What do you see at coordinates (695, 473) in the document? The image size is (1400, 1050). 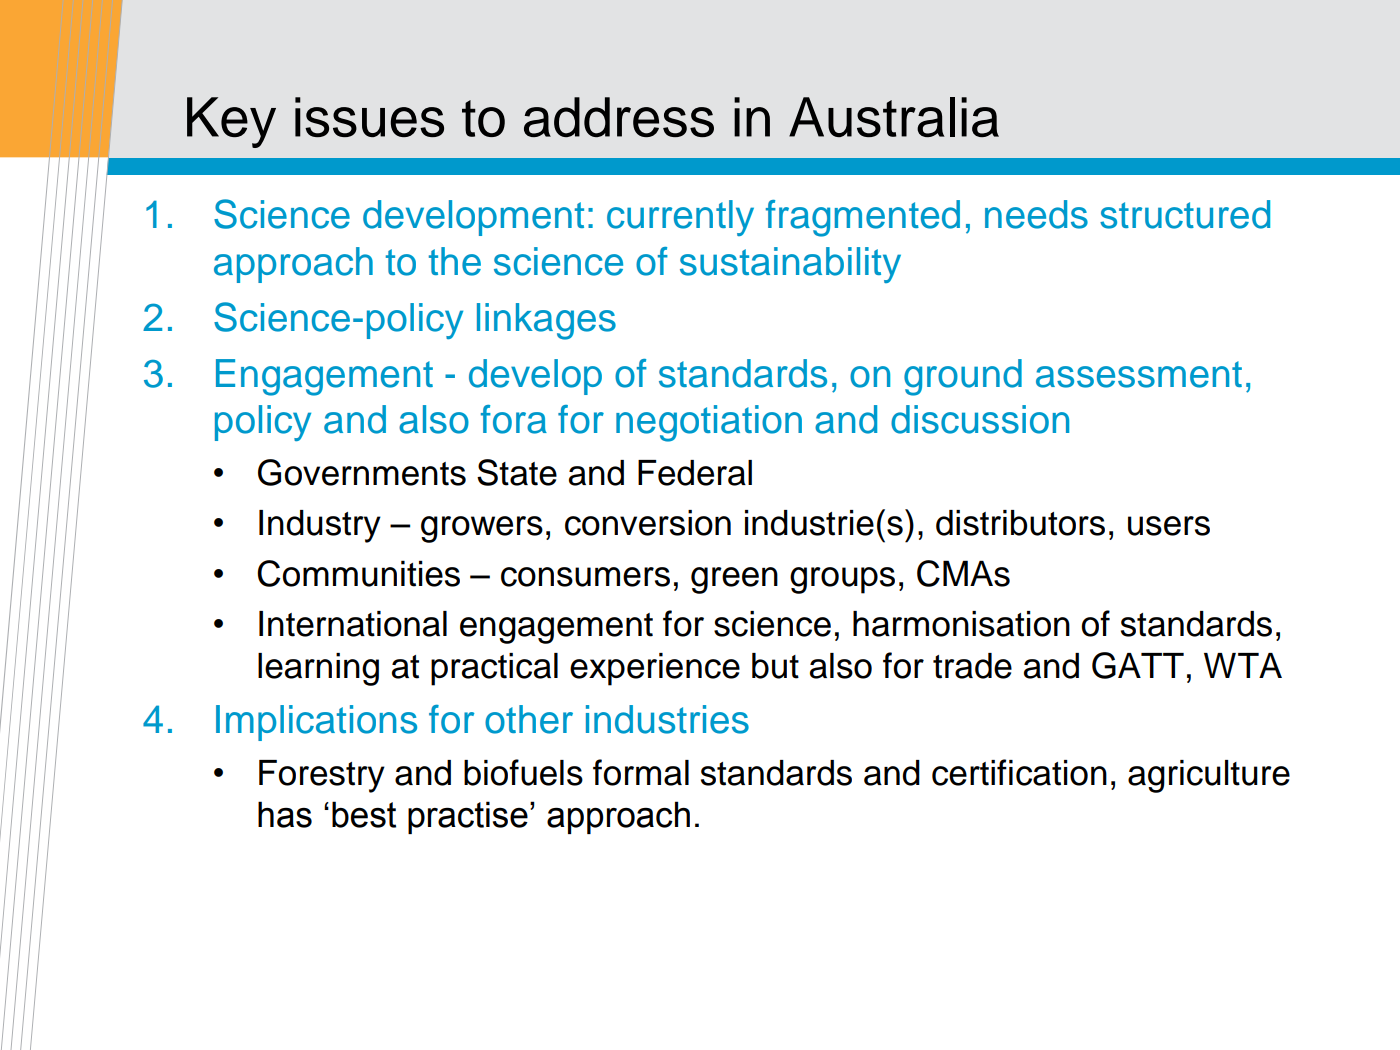 I see `Federal` at bounding box center [695, 473].
